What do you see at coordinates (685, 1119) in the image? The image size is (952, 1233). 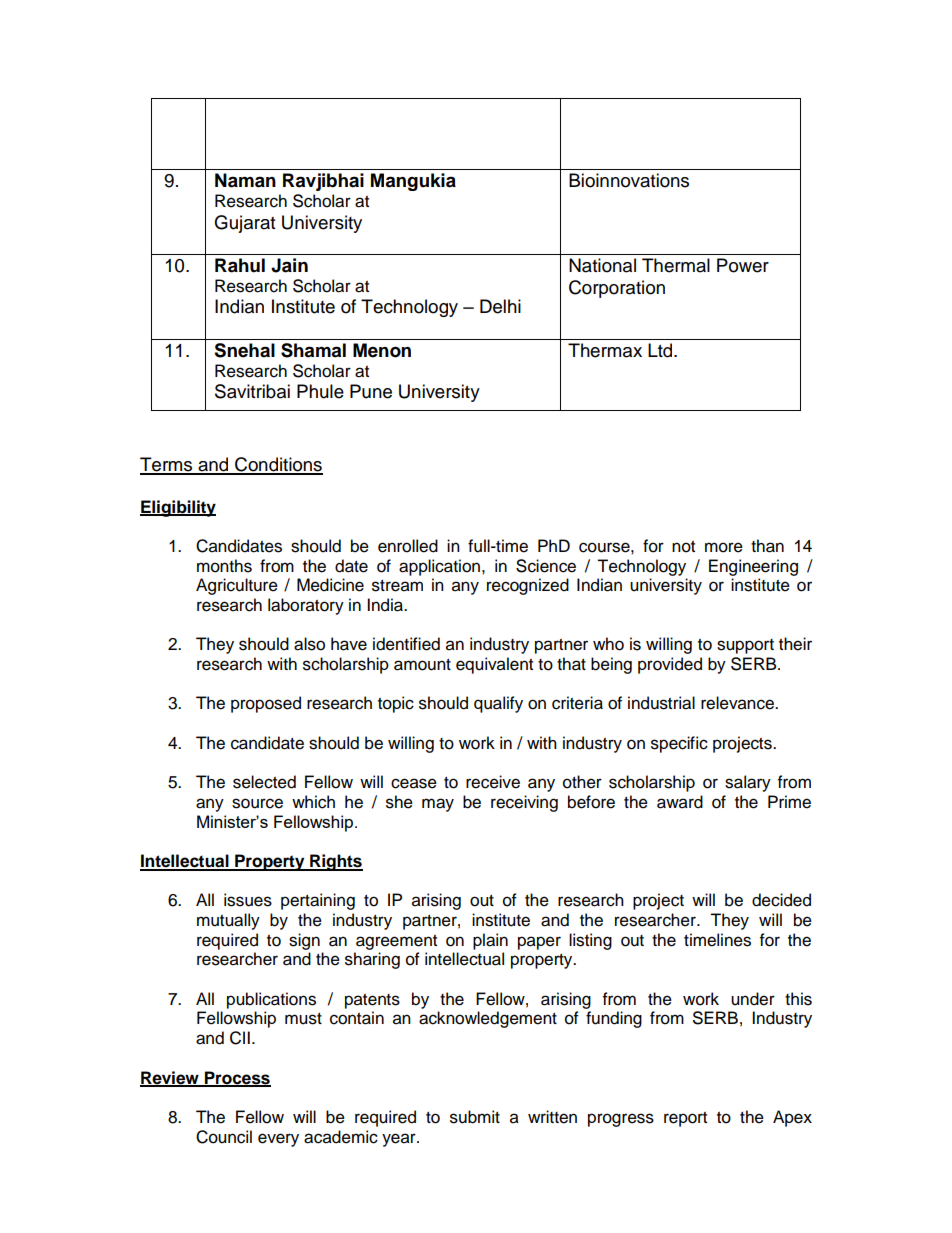 I see `report` at bounding box center [685, 1119].
